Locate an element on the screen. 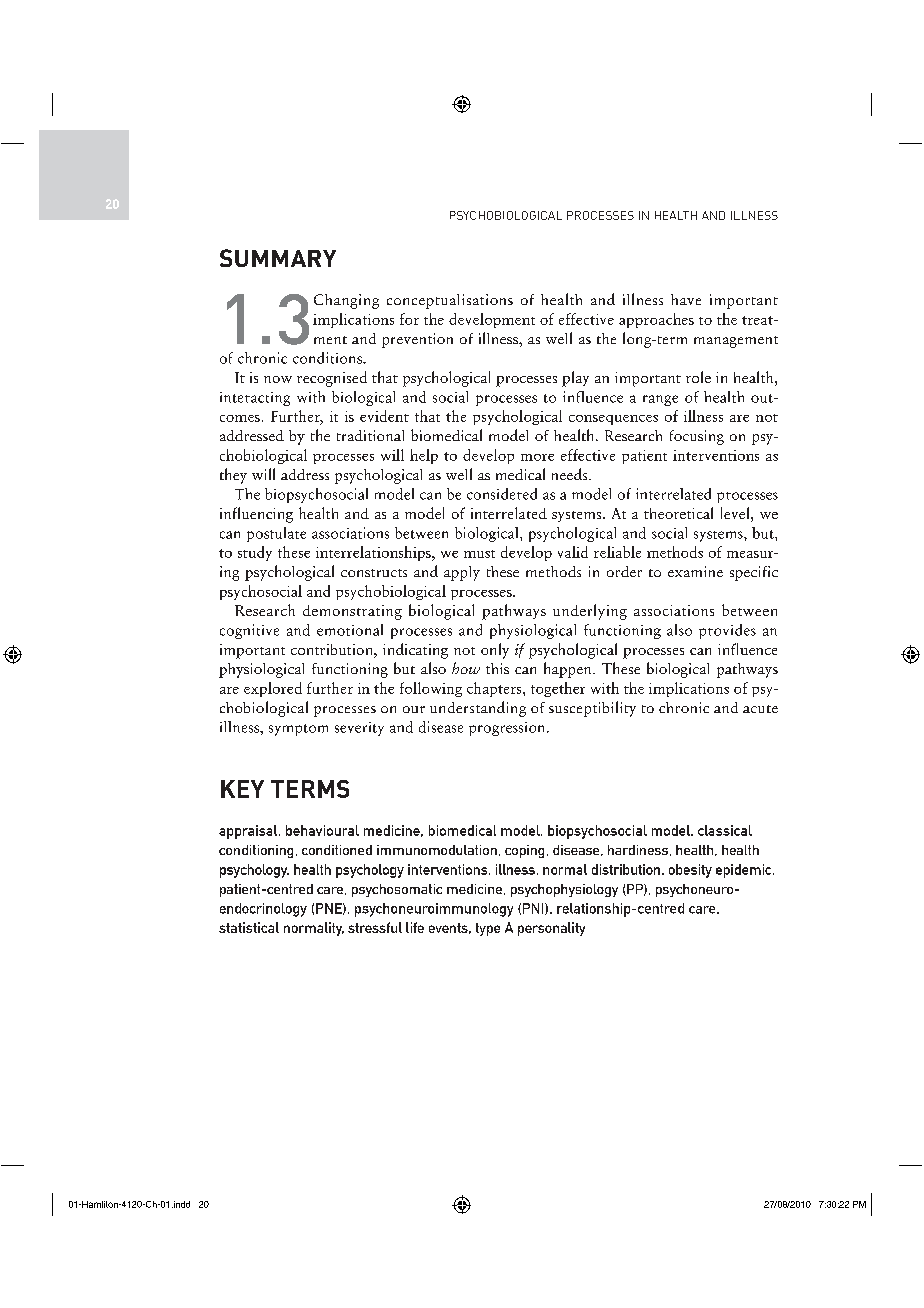 The image size is (924, 1308). SUMMARY is located at coordinates (278, 258).
